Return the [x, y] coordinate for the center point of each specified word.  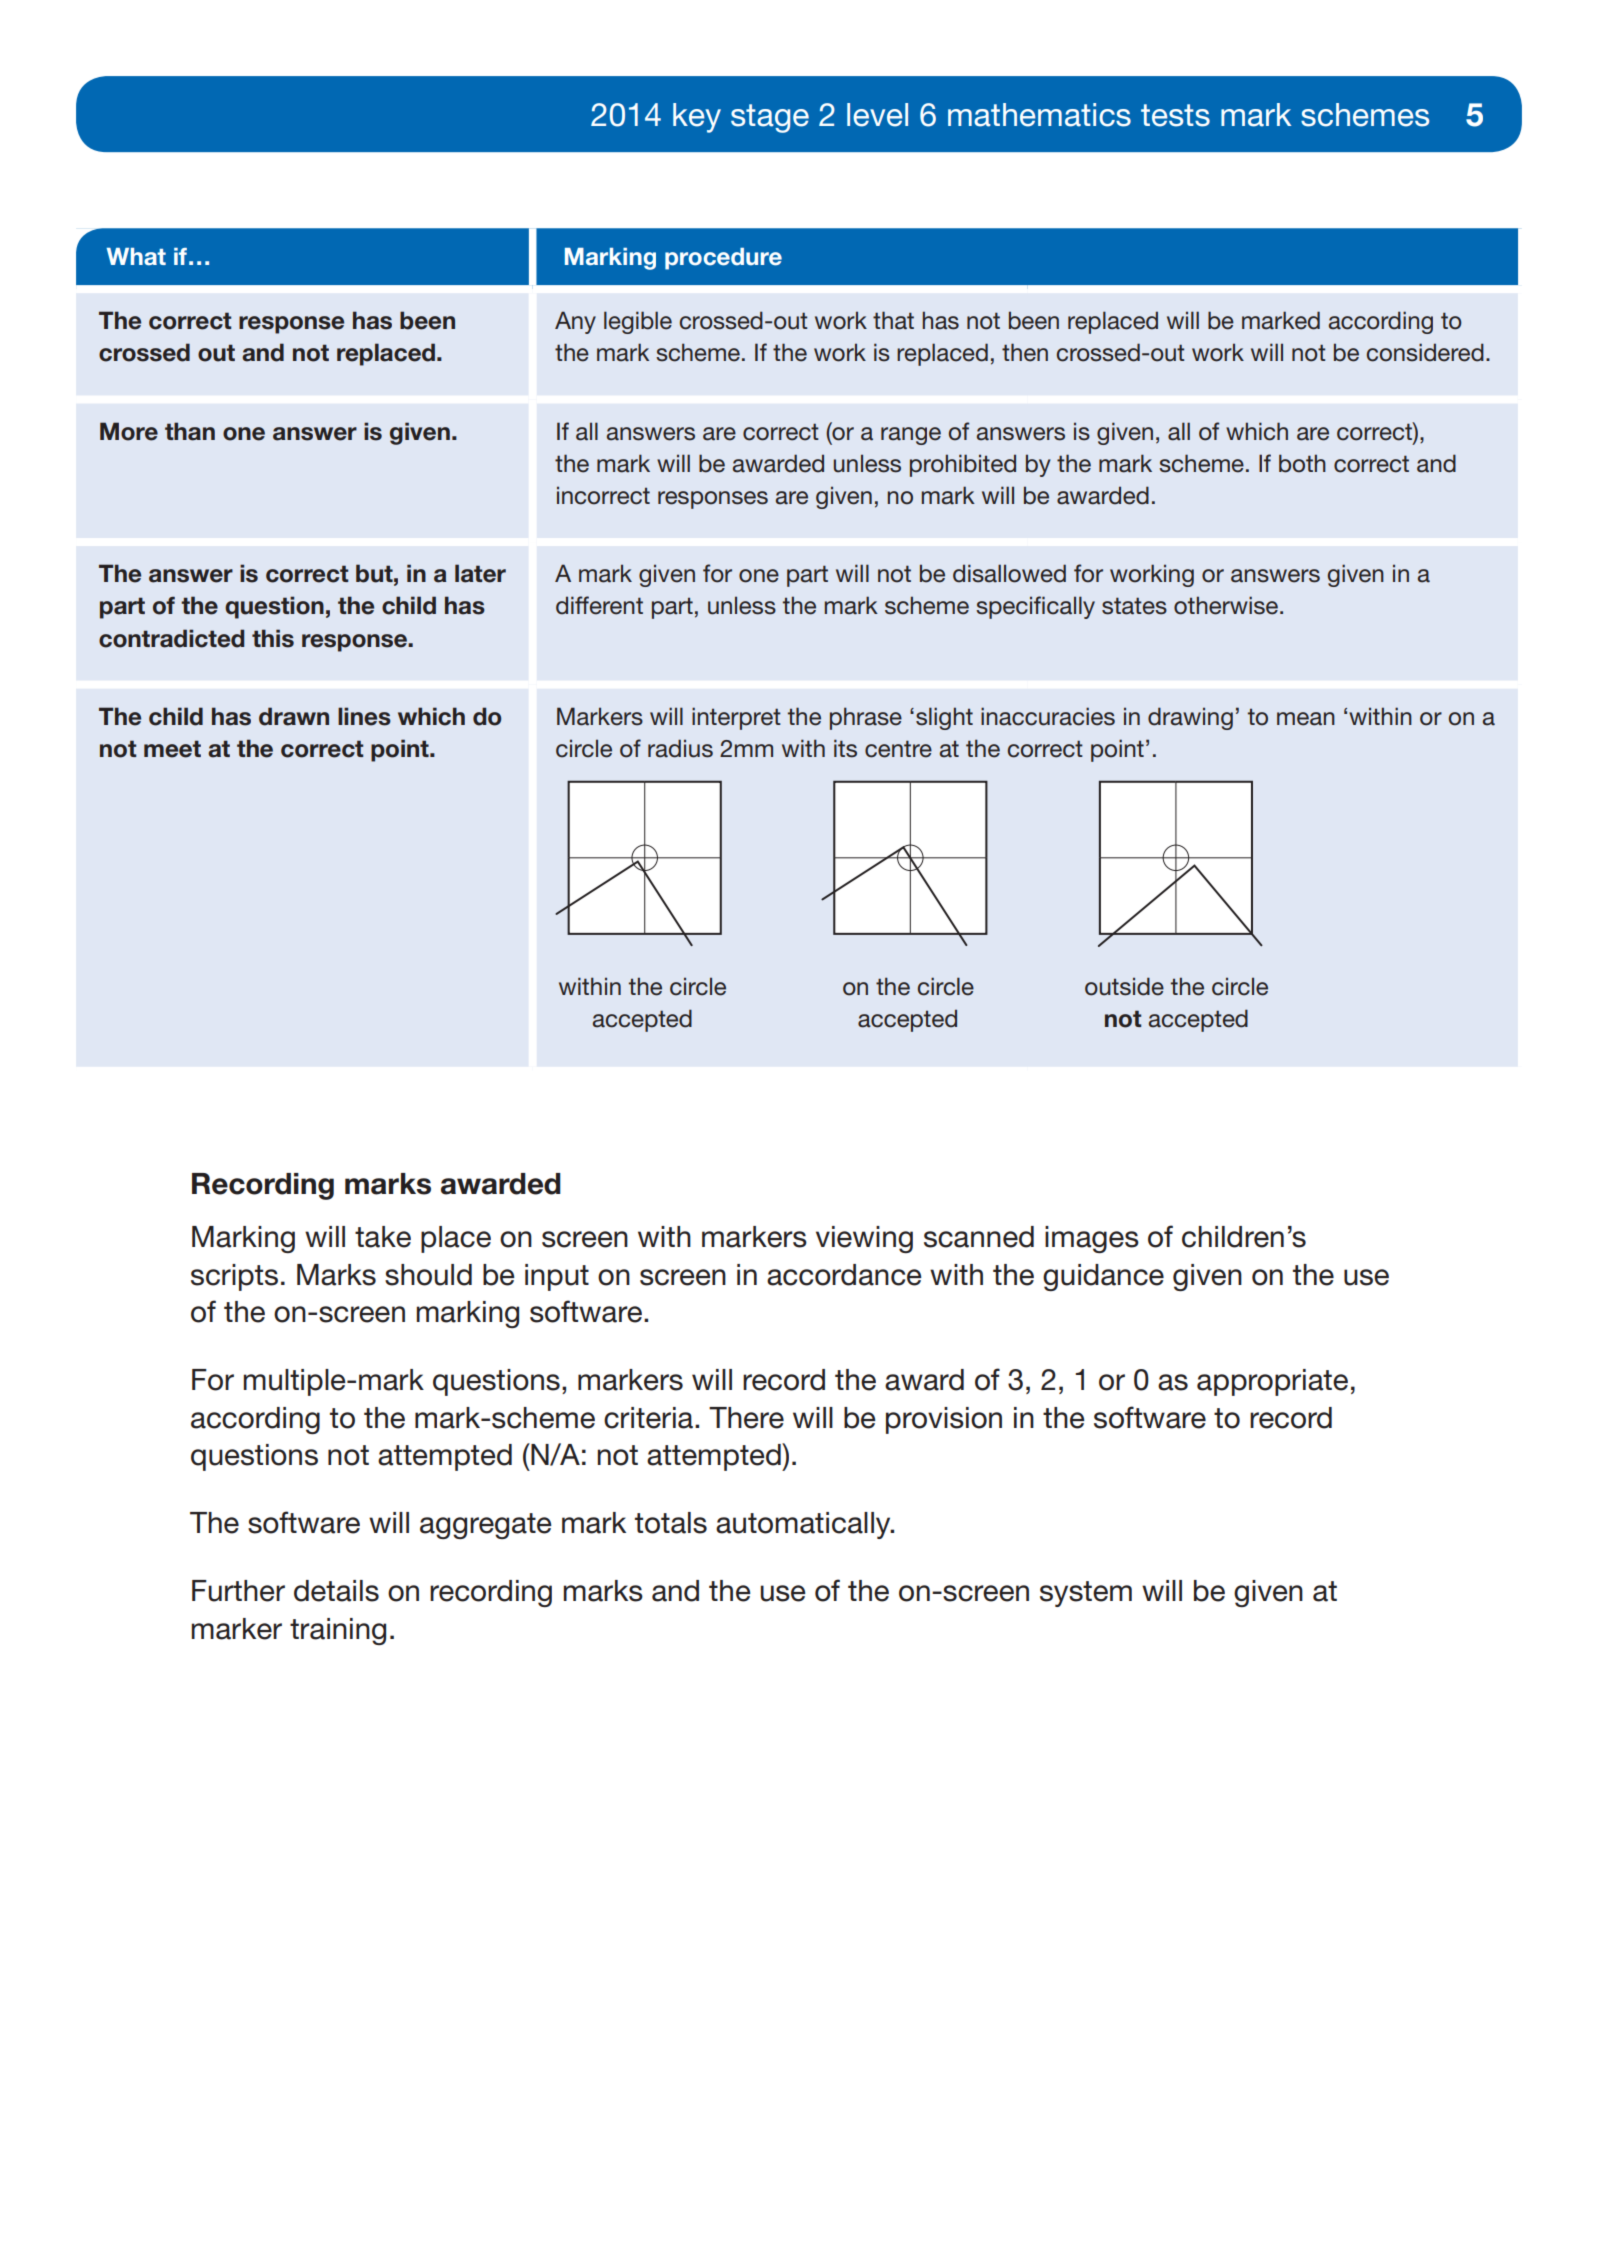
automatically [804, 1525]
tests [1175, 115]
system [1086, 1594]
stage [770, 118]
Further [238, 1591]
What [136, 257]
